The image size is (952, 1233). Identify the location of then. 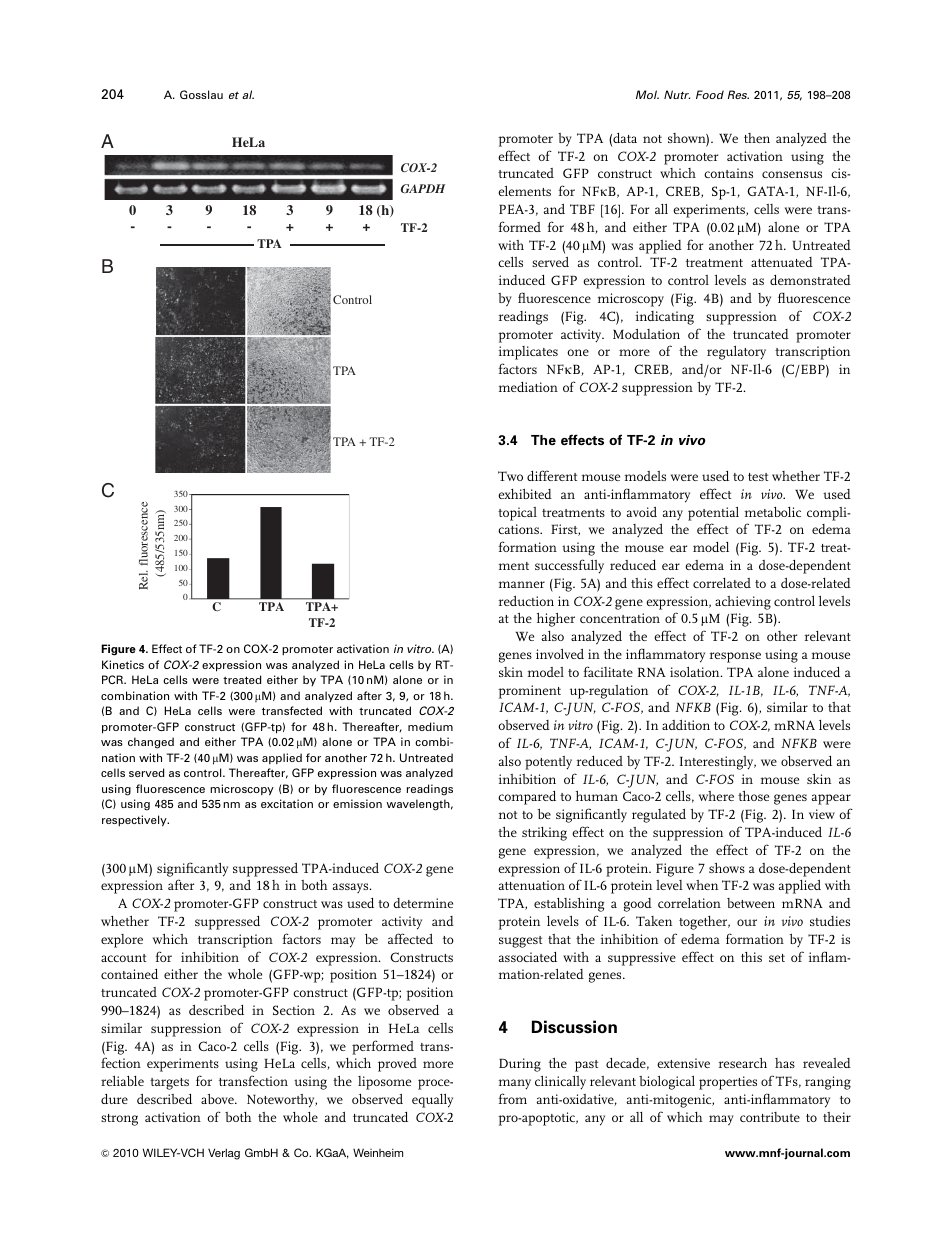
(757, 138).
